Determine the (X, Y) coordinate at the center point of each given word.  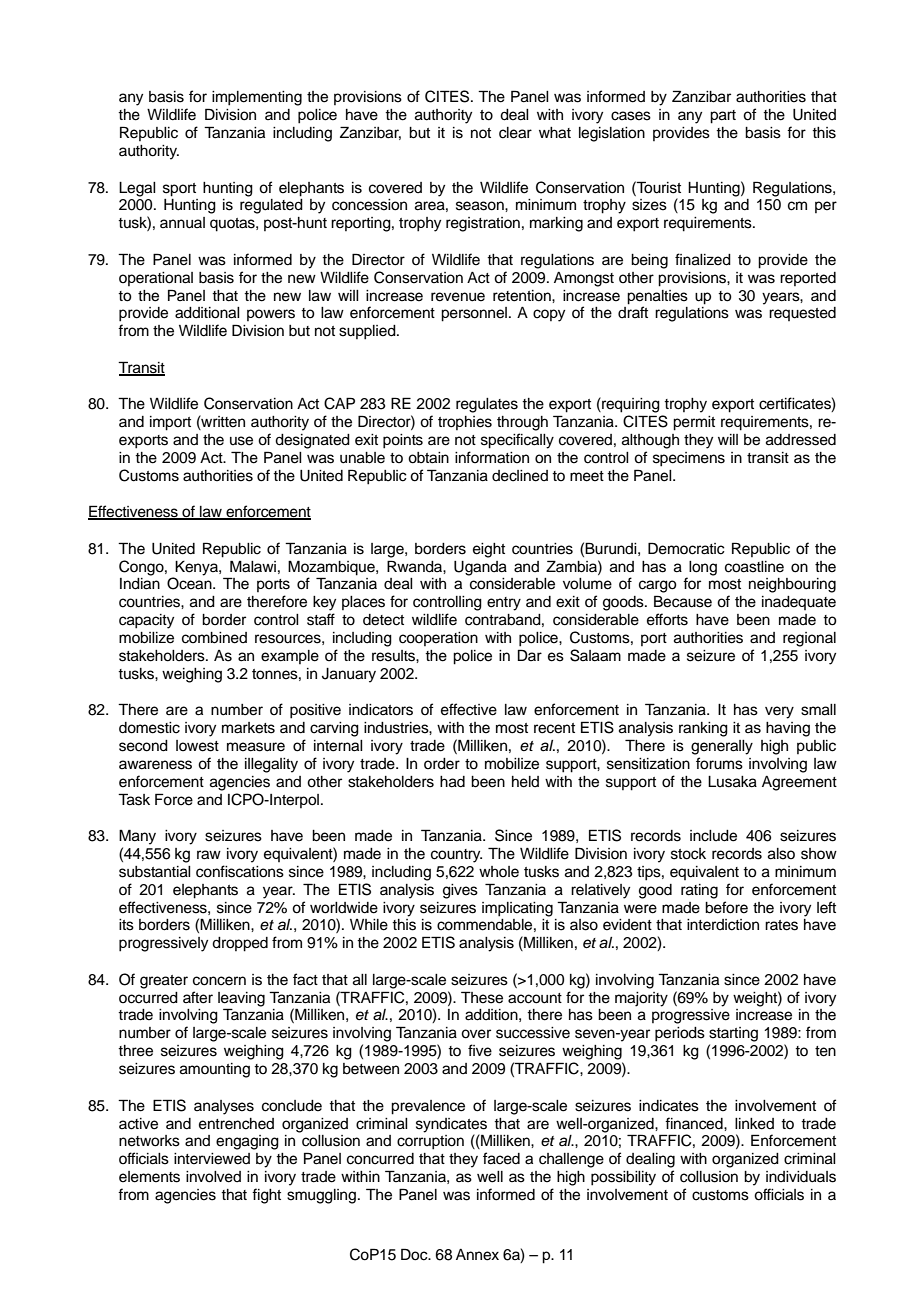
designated (312, 441)
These (482, 997)
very (779, 712)
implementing (257, 98)
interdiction (723, 925)
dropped (240, 944)
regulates (487, 405)
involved (213, 1177)
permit (694, 423)
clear (515, 133)
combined (214, 638)
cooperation (438, 639)
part (723, 117)
